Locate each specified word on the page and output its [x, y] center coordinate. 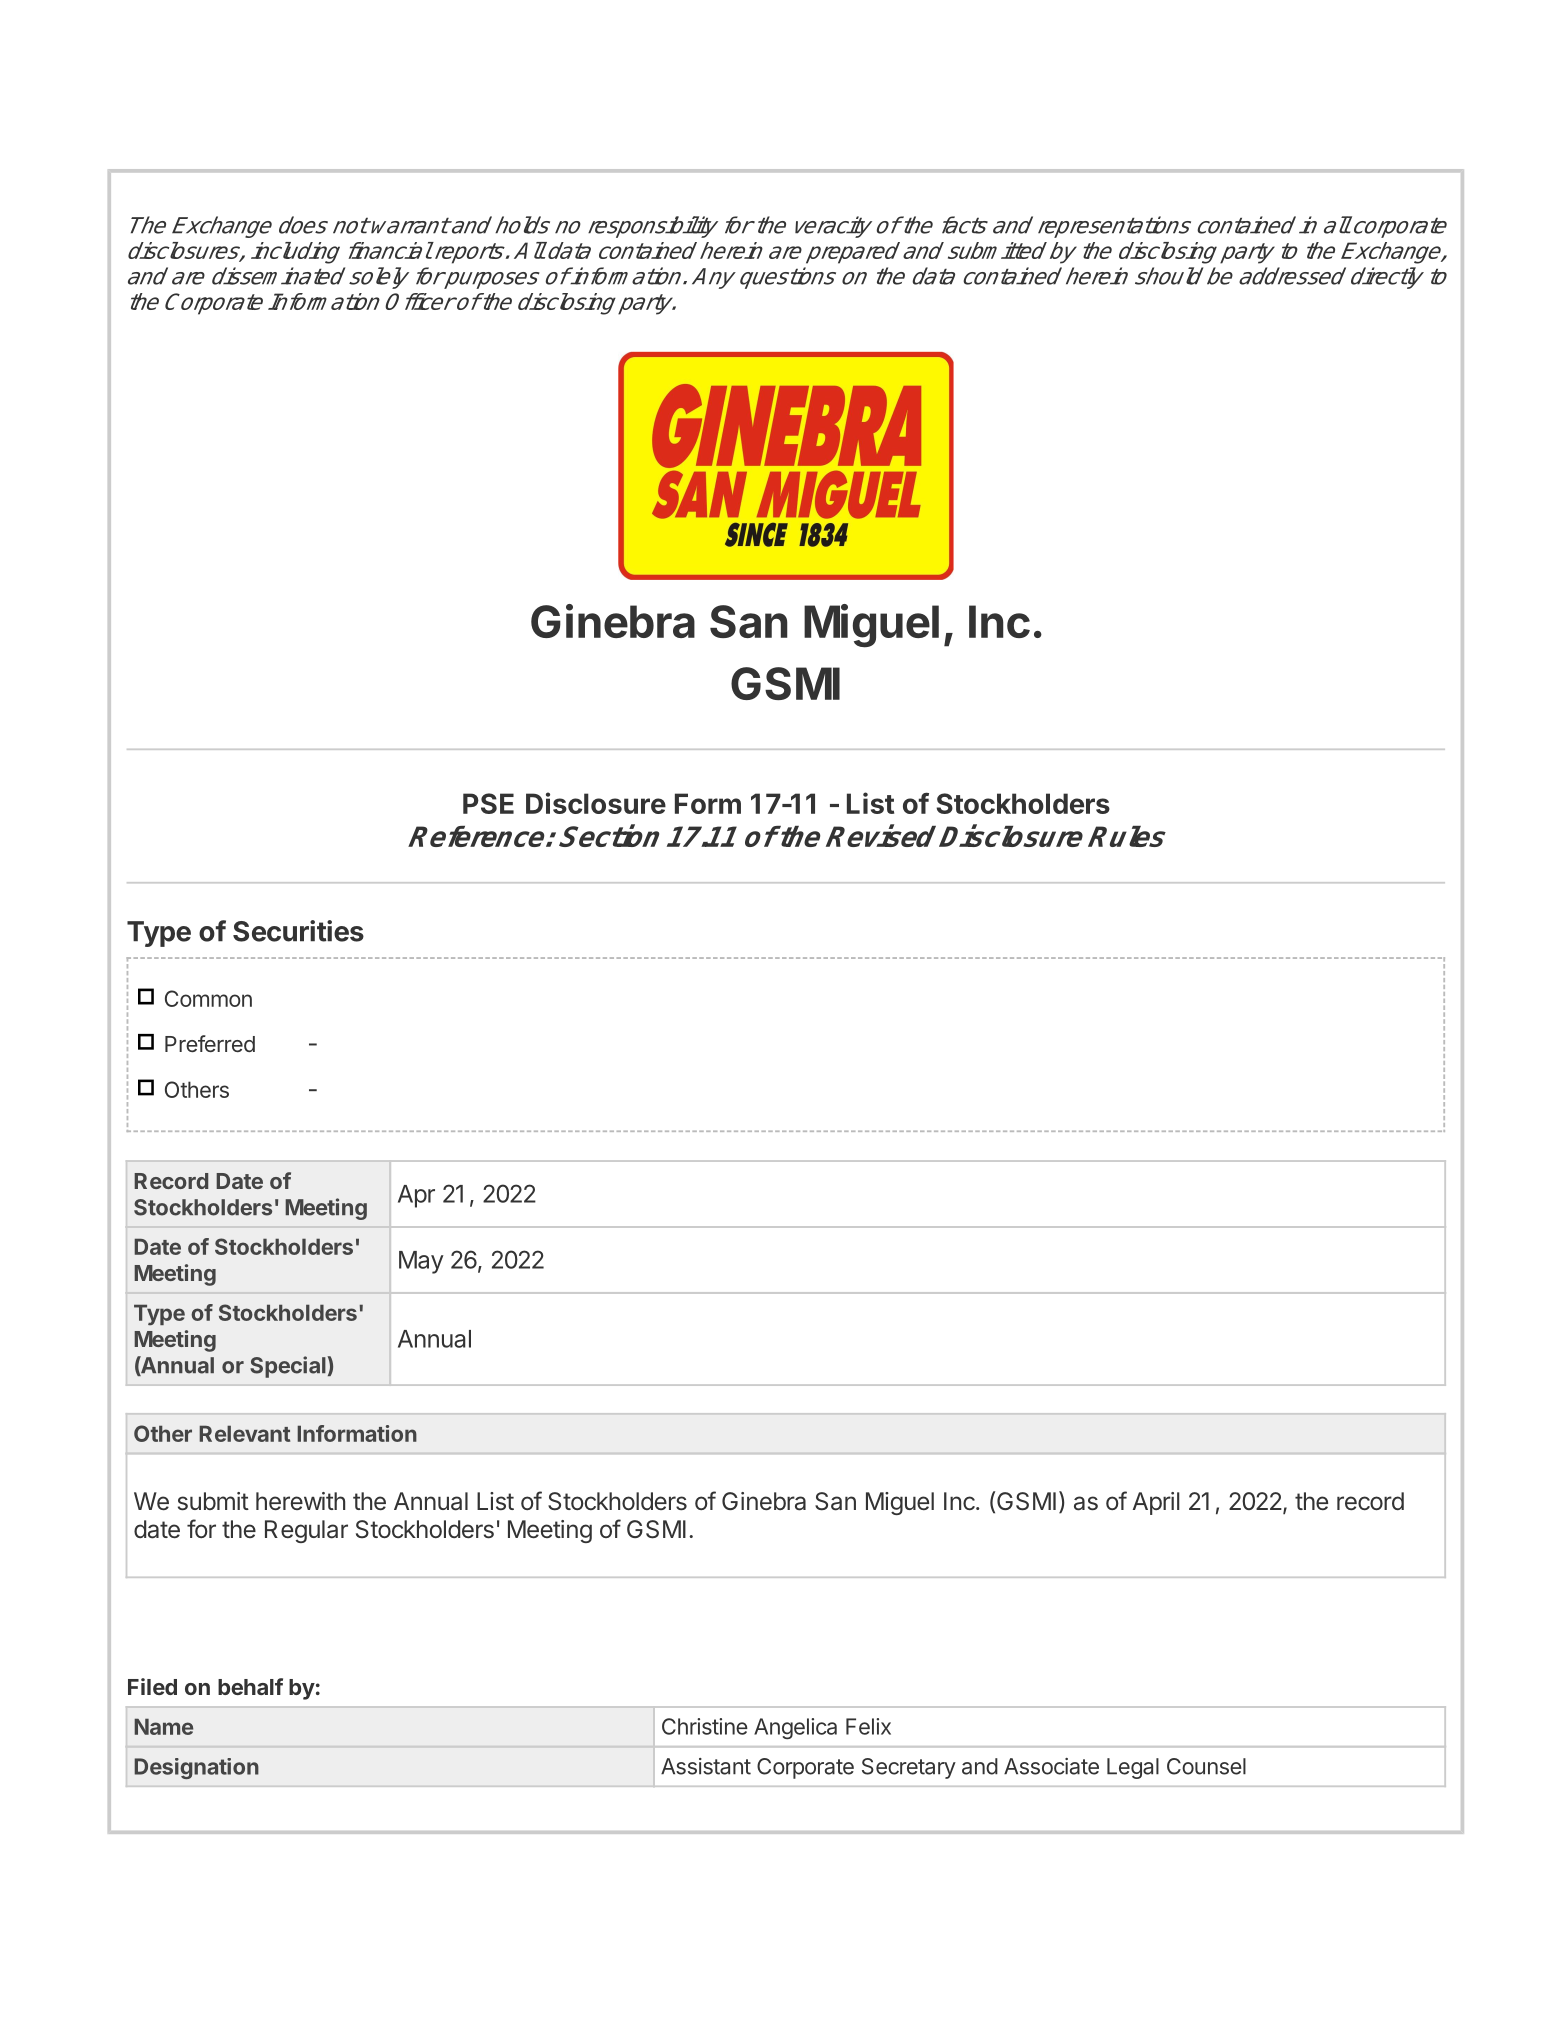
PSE [488, 803]
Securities [298, 931]
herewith [300, 1501]
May [421, 1262]
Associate [1051, 1766]
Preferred [210, 1043]
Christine [705, 1726]
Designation [196, 1768]
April [1156, 1503]
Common [208, 998]
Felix [868, 1726]
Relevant [244, 1433]
